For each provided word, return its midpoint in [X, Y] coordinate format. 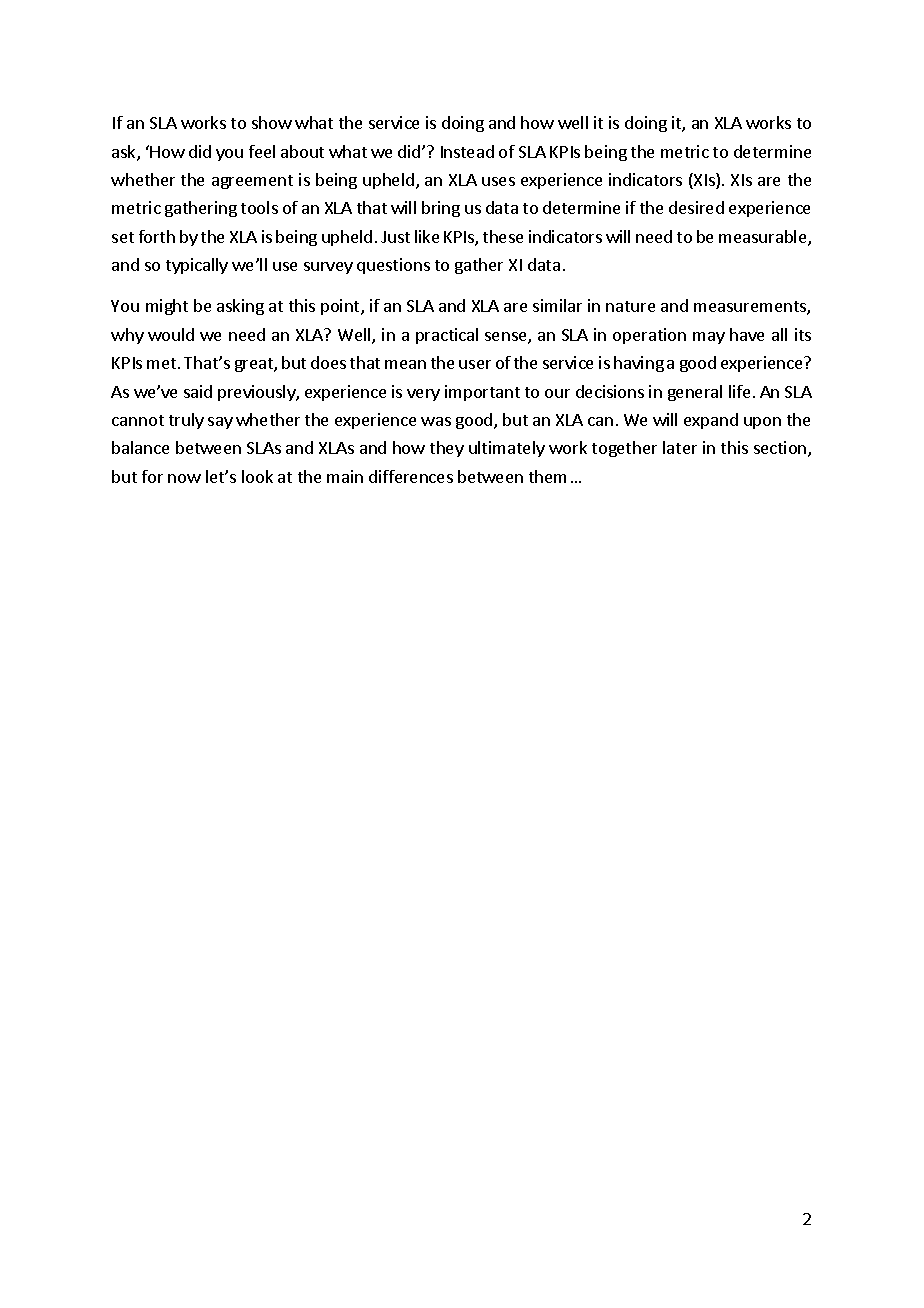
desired [696, 207]
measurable [764, 238]
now [184, 478]
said [198, 391]
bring [441, 209]
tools [259, 207]
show [272, 122]
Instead [467, 151]
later [680, 447]
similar [557, 305]
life [739, 391]
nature [630, 306]
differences [411, 476]
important [482, 393]
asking [240, 307]
